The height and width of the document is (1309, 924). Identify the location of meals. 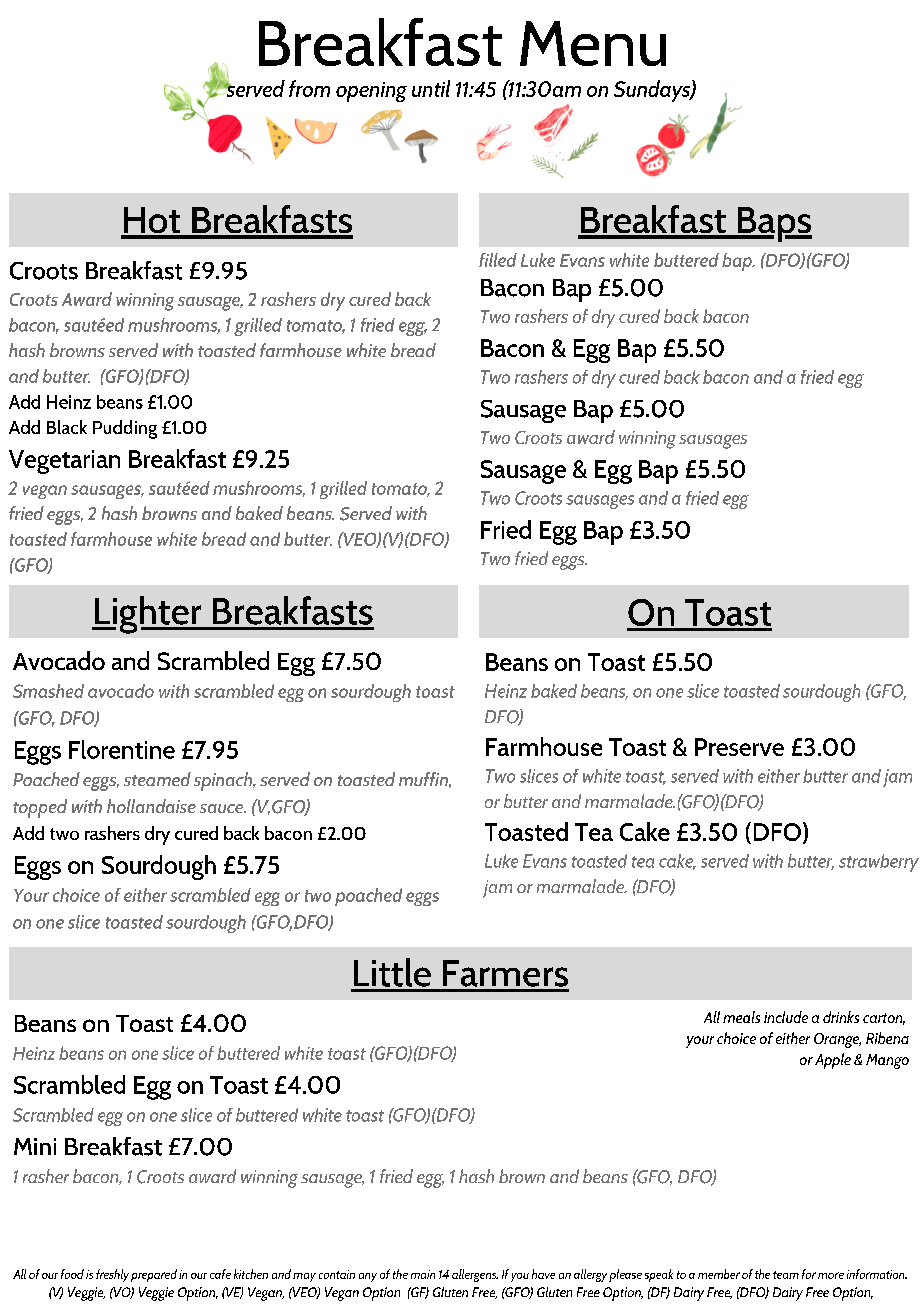
(741, 1017).
